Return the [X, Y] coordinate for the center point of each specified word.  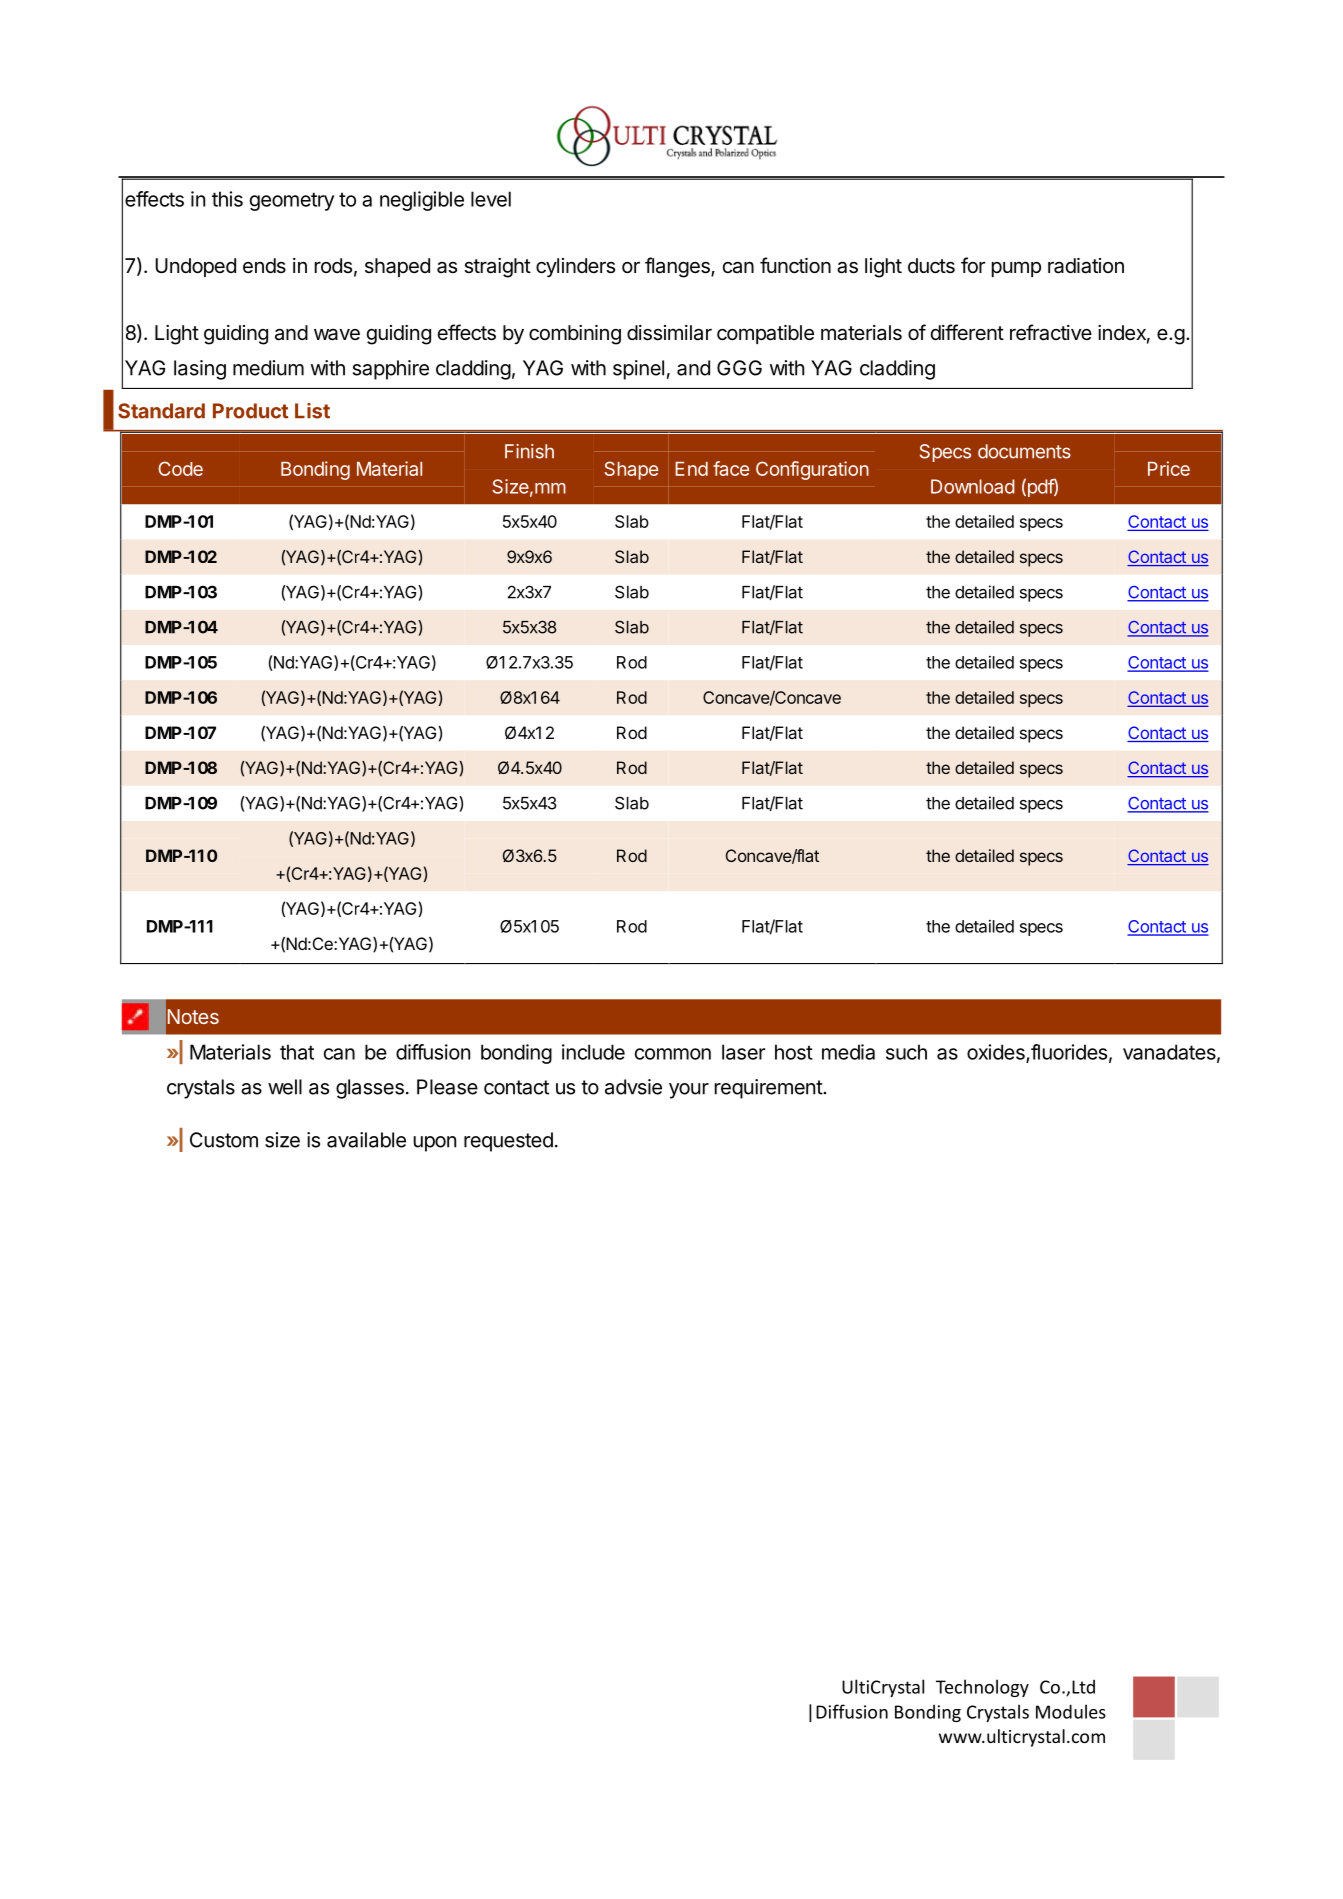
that [297, 1052]
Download [973, 486]
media [848, 1052]
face [731, 468]
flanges [678, 267]
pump [1016, 269]
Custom [224, 1140]
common [673, 1054]
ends [264, 266]
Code [180, 468]
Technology [982, 1688]
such [906, 1052]
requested [508, 1142]
